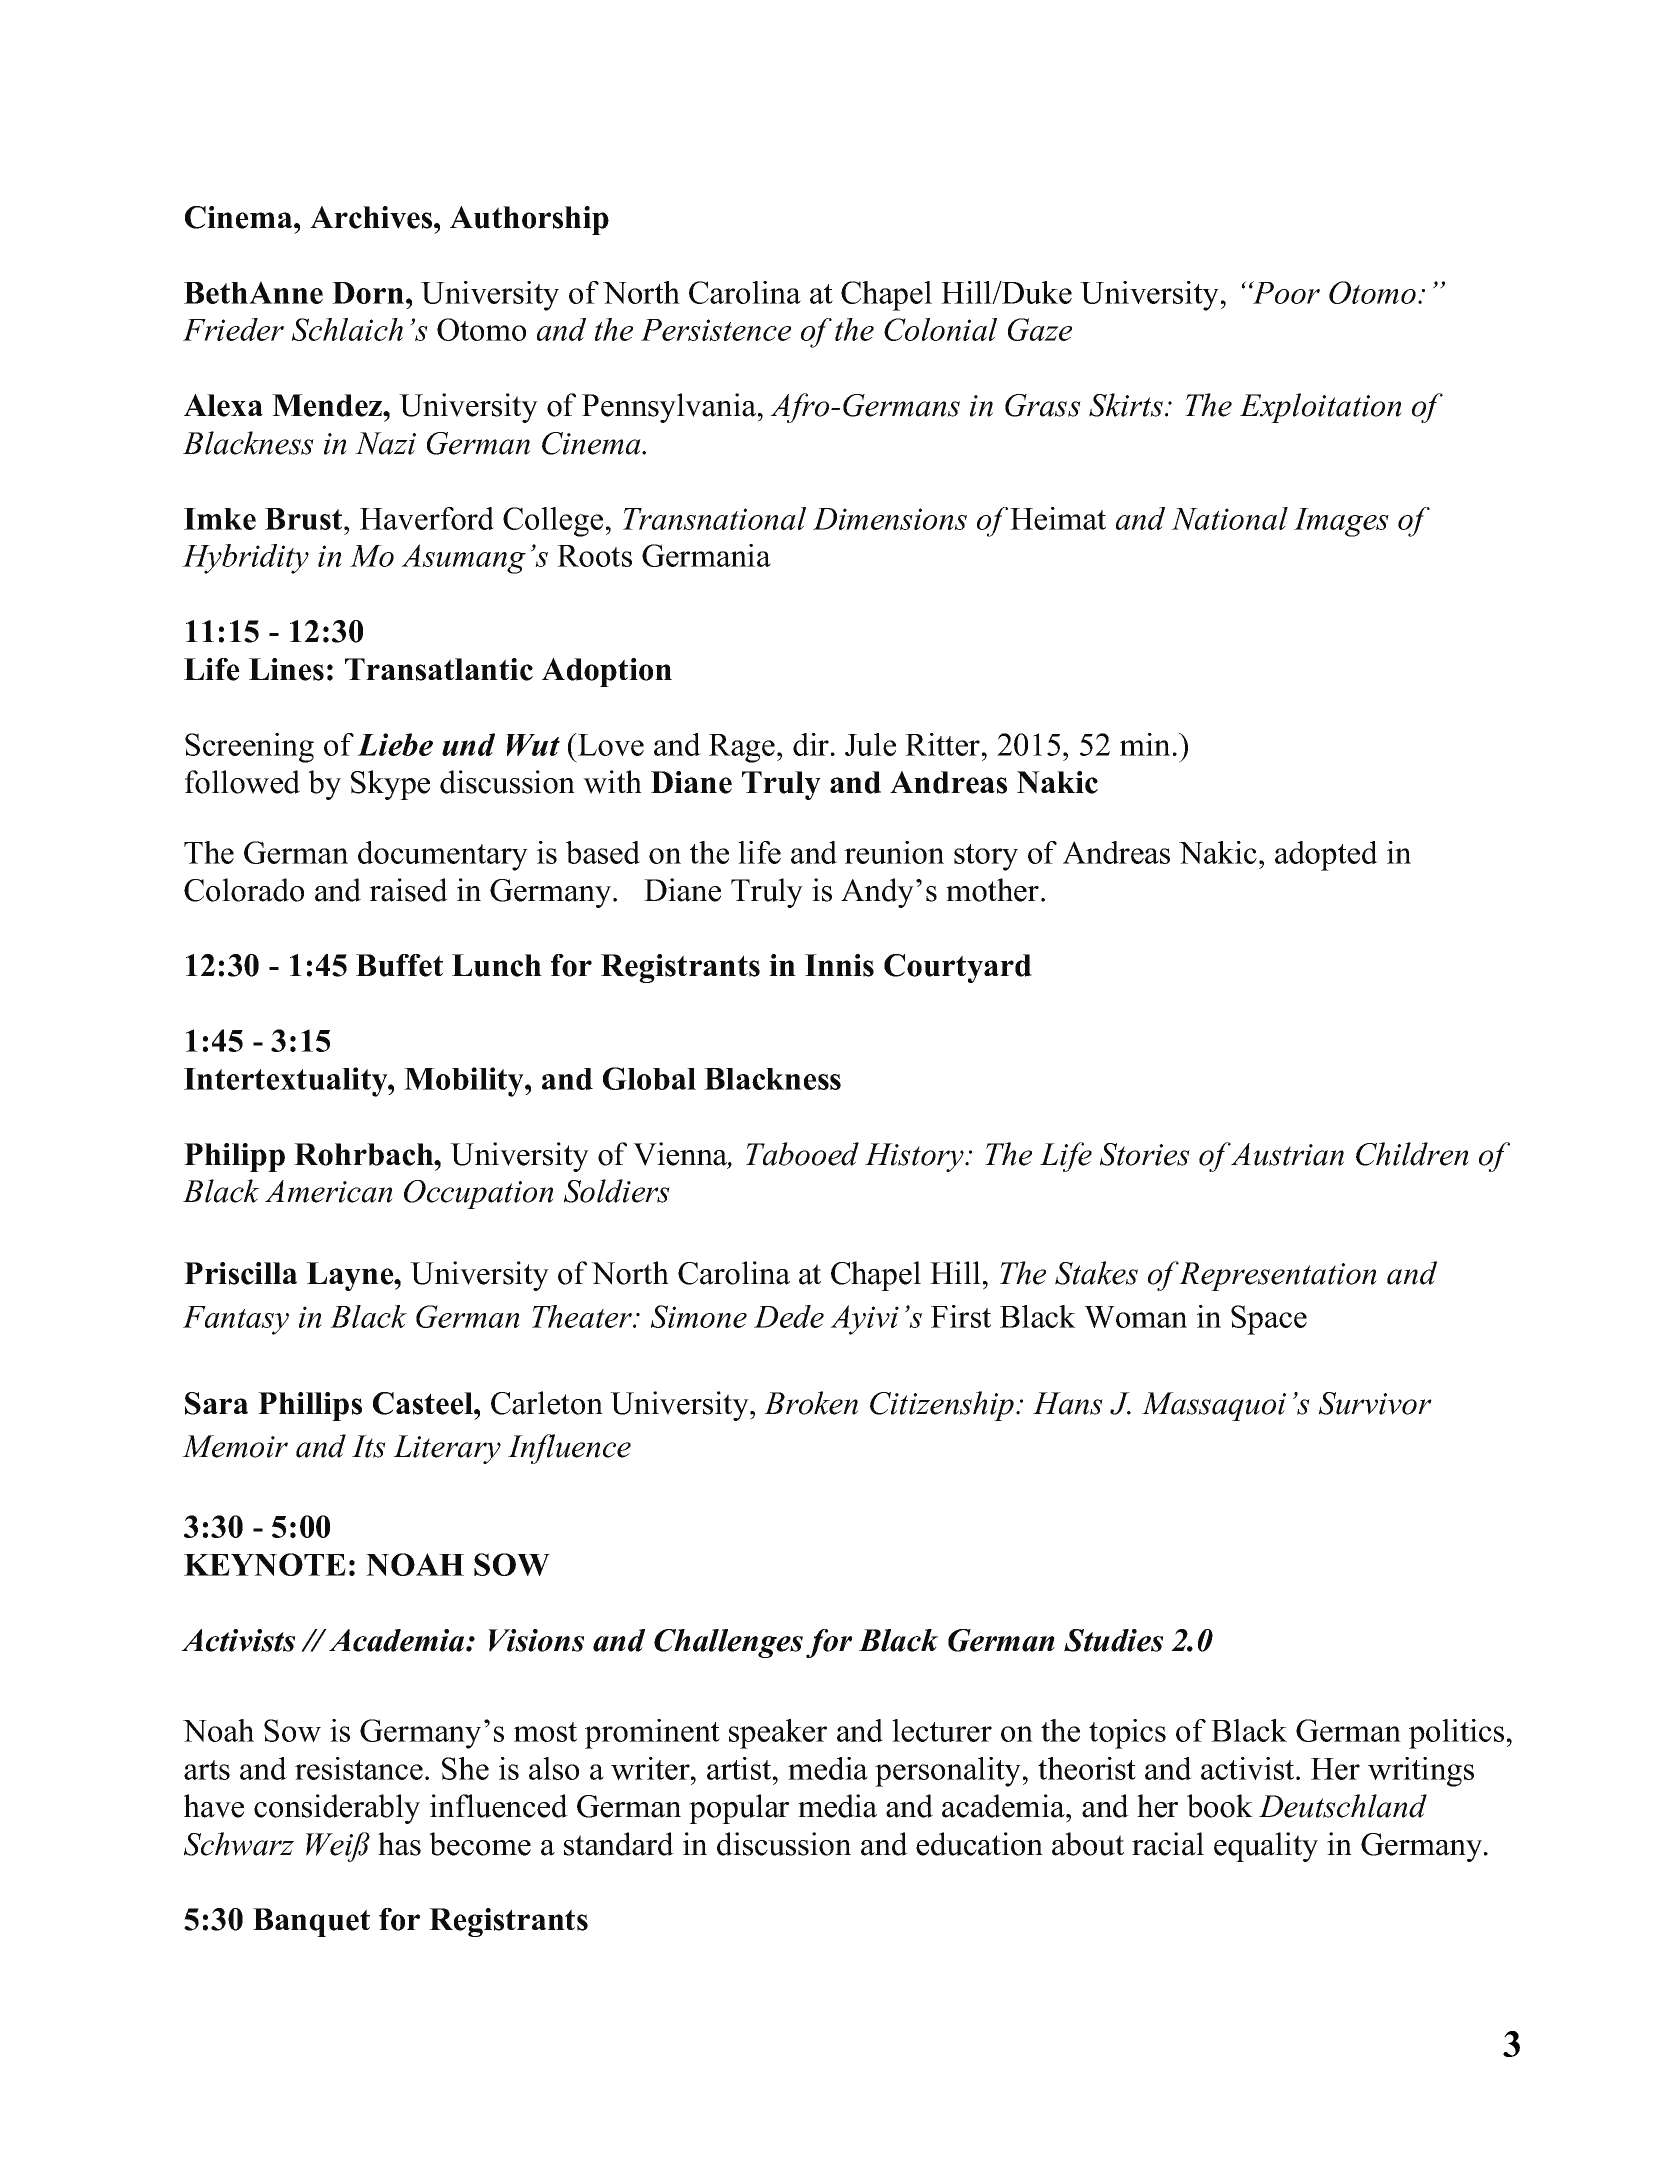  I want to click on Mobility, so click(465, 1082).
